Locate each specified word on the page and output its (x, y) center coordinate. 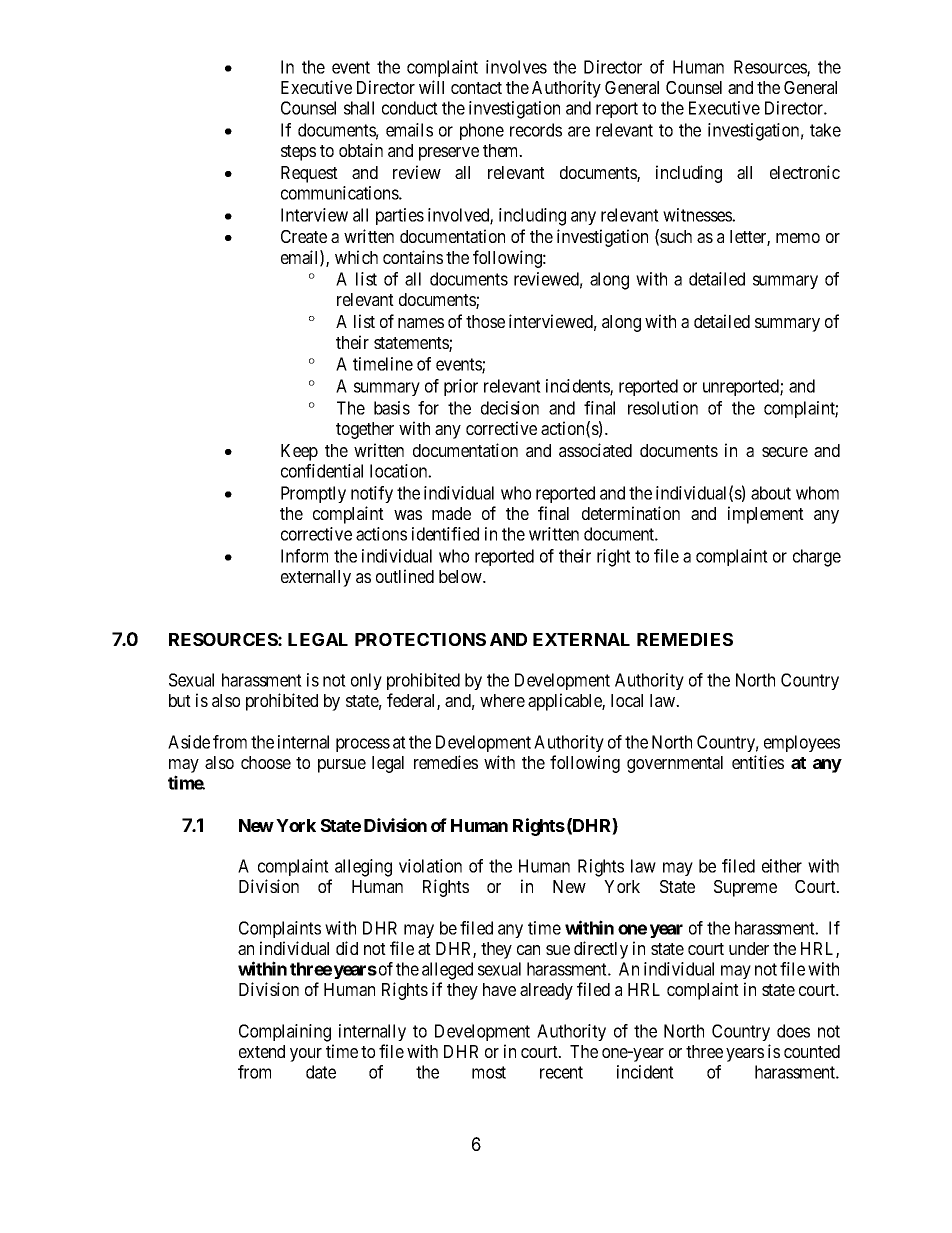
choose (266, 762)
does (793, 1031)
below (461, 576)
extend (262, 1051)
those (485, 321)
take (825, 130)
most (489, 1072)
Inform (304, 556)
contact (476, 88)
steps (298, 153)
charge (817, 558)
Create (304, 236)
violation (430, 866)
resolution (663, 408)
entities (758, 762)
